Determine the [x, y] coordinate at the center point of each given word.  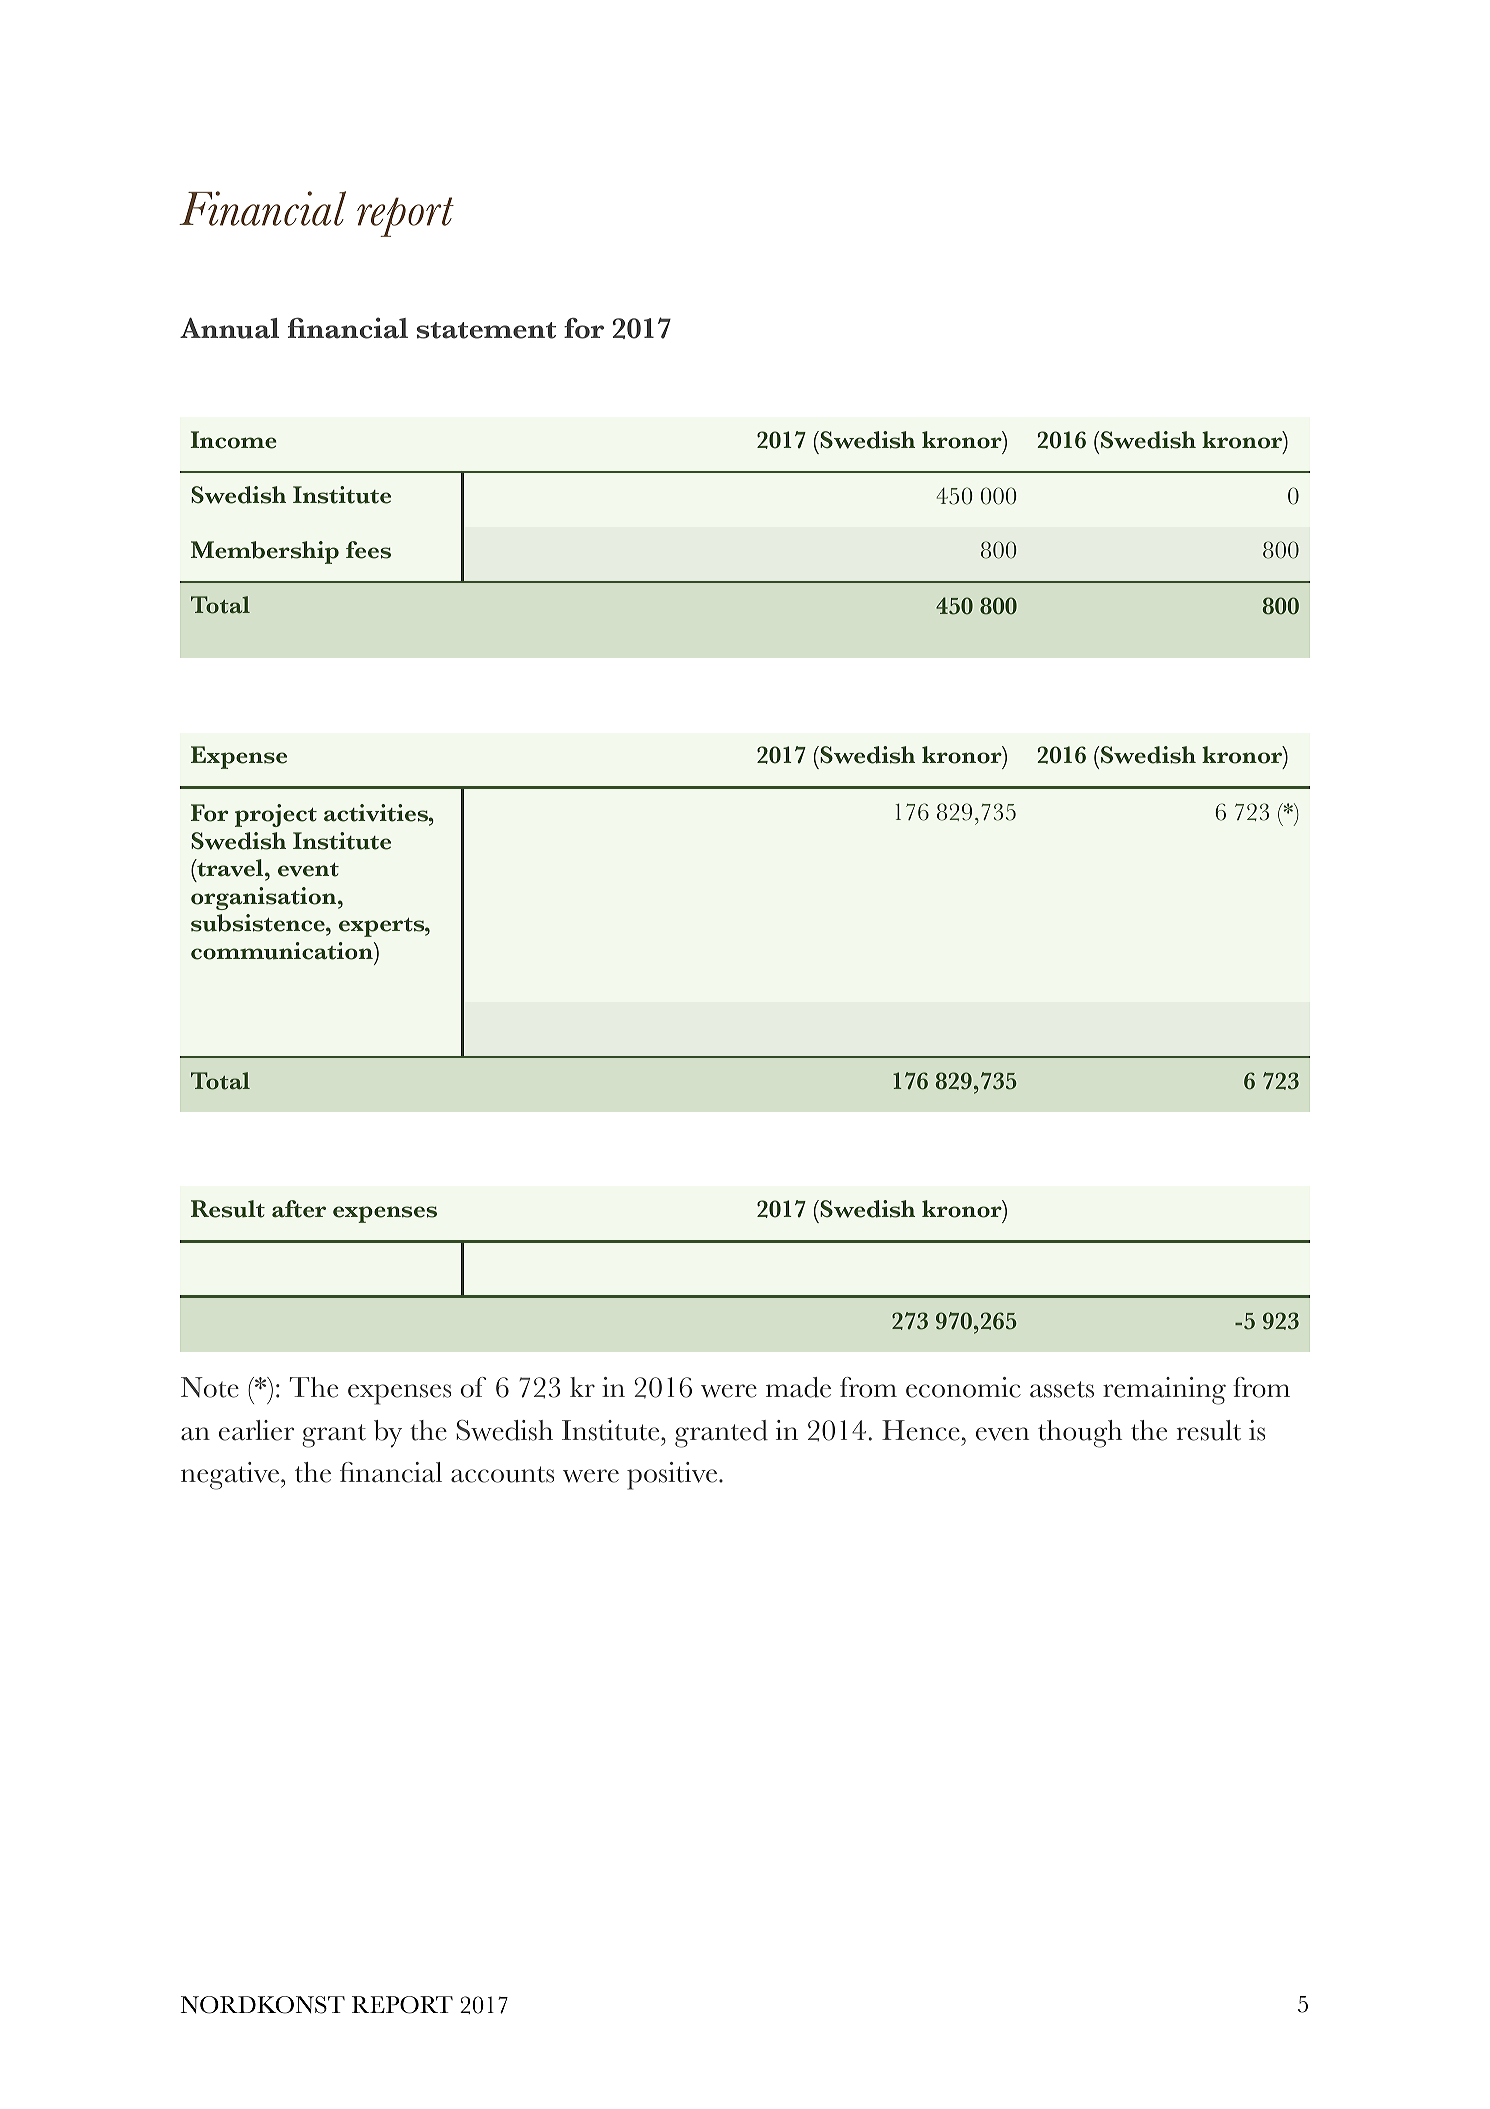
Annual [229, 328]
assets [1062, 1389]
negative [231, 1476]
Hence [921, 1430]
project [276, 815]
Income [233, 440]
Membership [265, 552]
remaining [1164, 1391]
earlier [256, 1430]
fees [368, 550]
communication [283, 951]
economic [963, 1387]
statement [486, 330]
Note [210, 1387]
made [798, 1387]
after [299, 1209]
